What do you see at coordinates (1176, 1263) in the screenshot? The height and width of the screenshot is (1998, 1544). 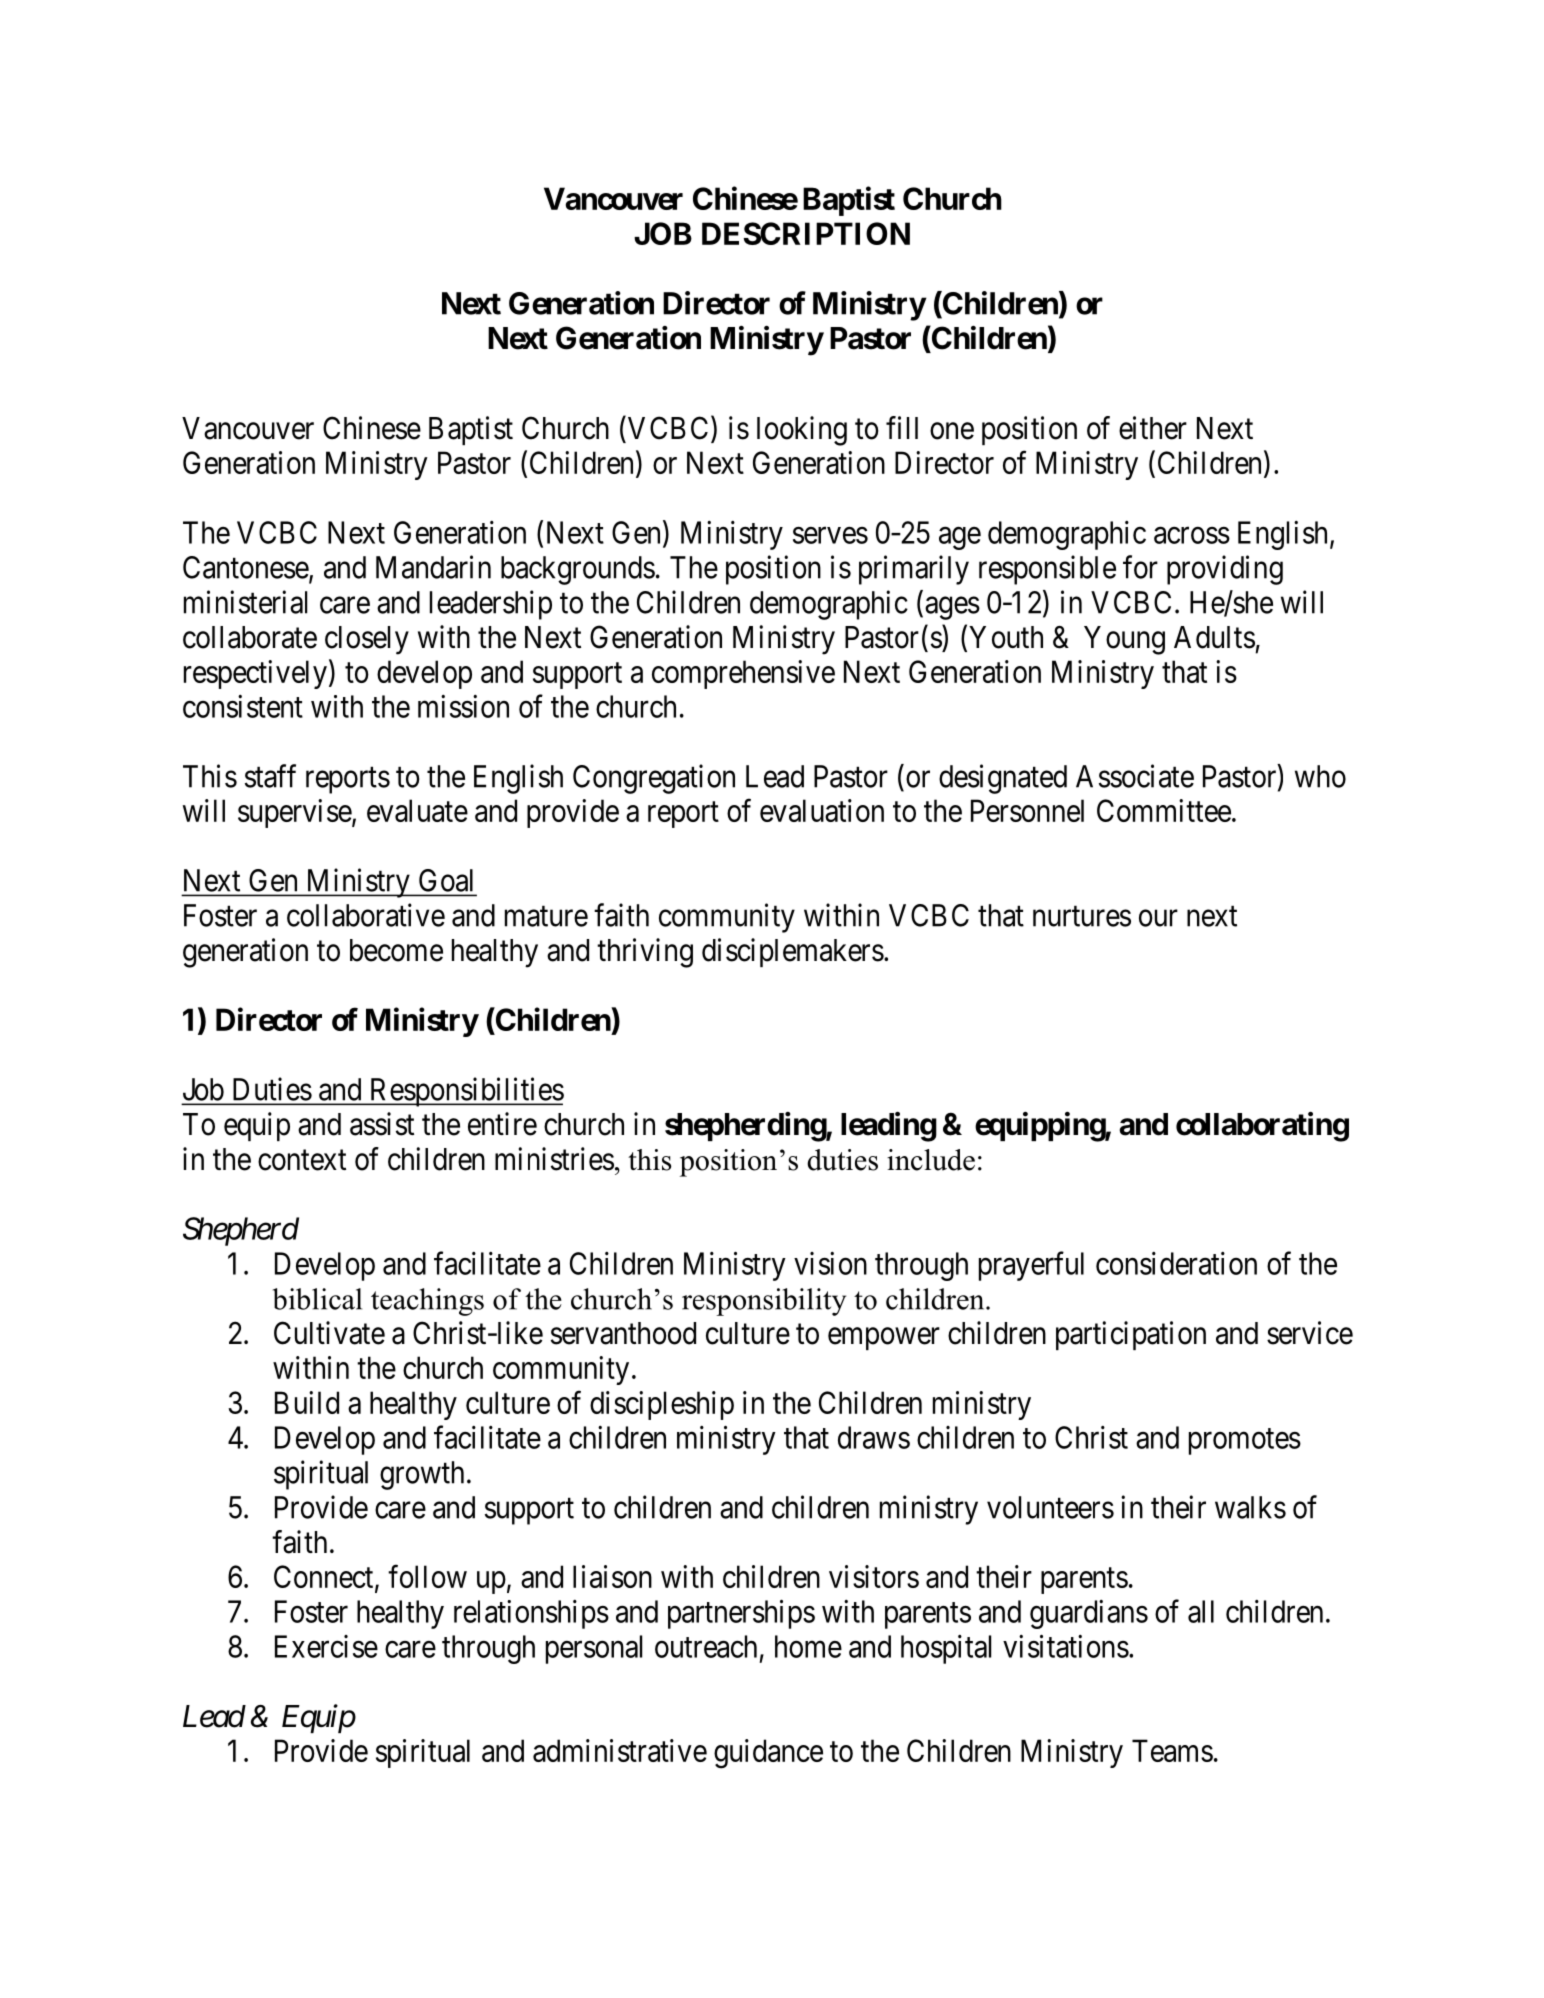 I see `consideration` at bounding box center [1176, 1263].
